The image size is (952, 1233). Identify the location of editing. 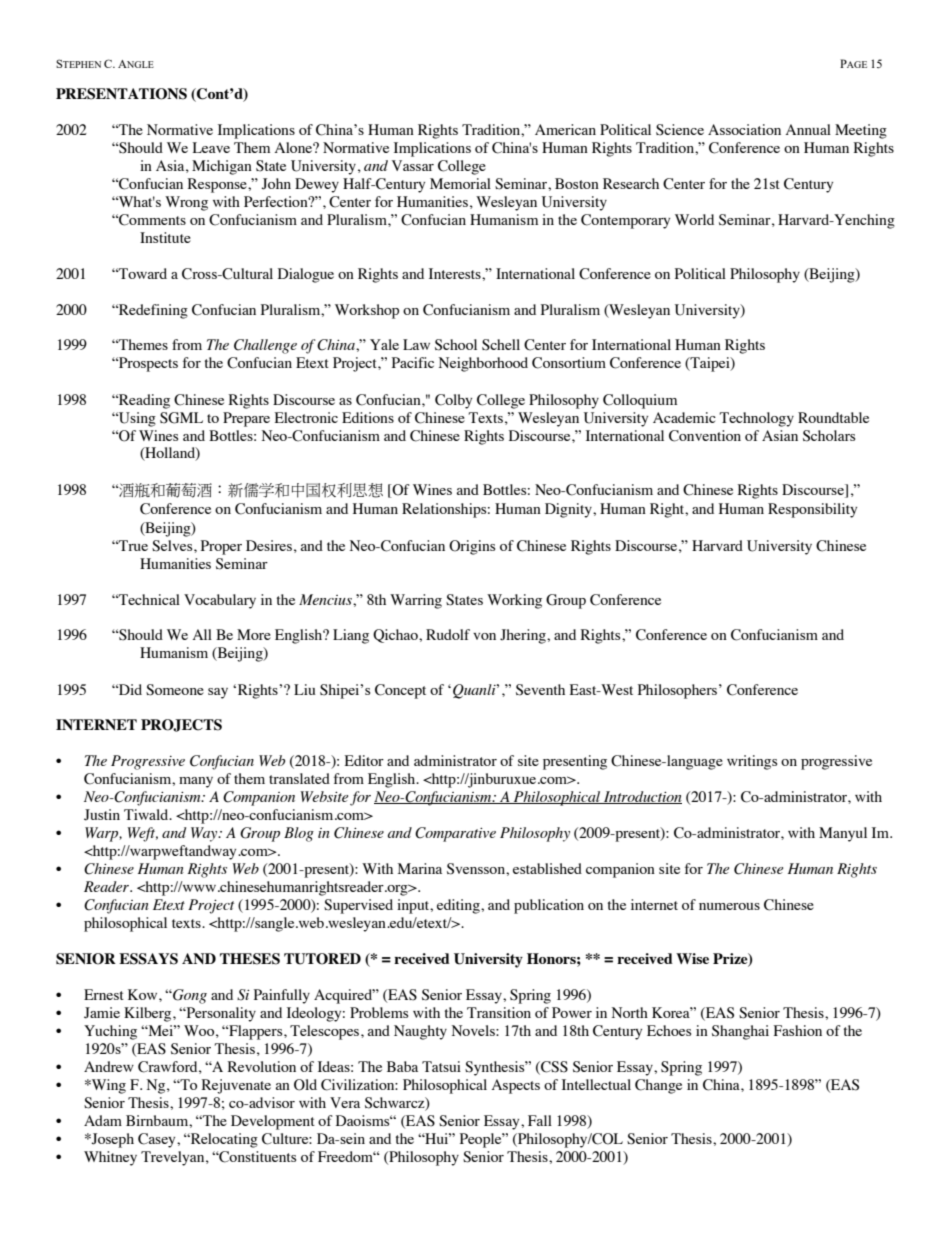
(459, 906).
